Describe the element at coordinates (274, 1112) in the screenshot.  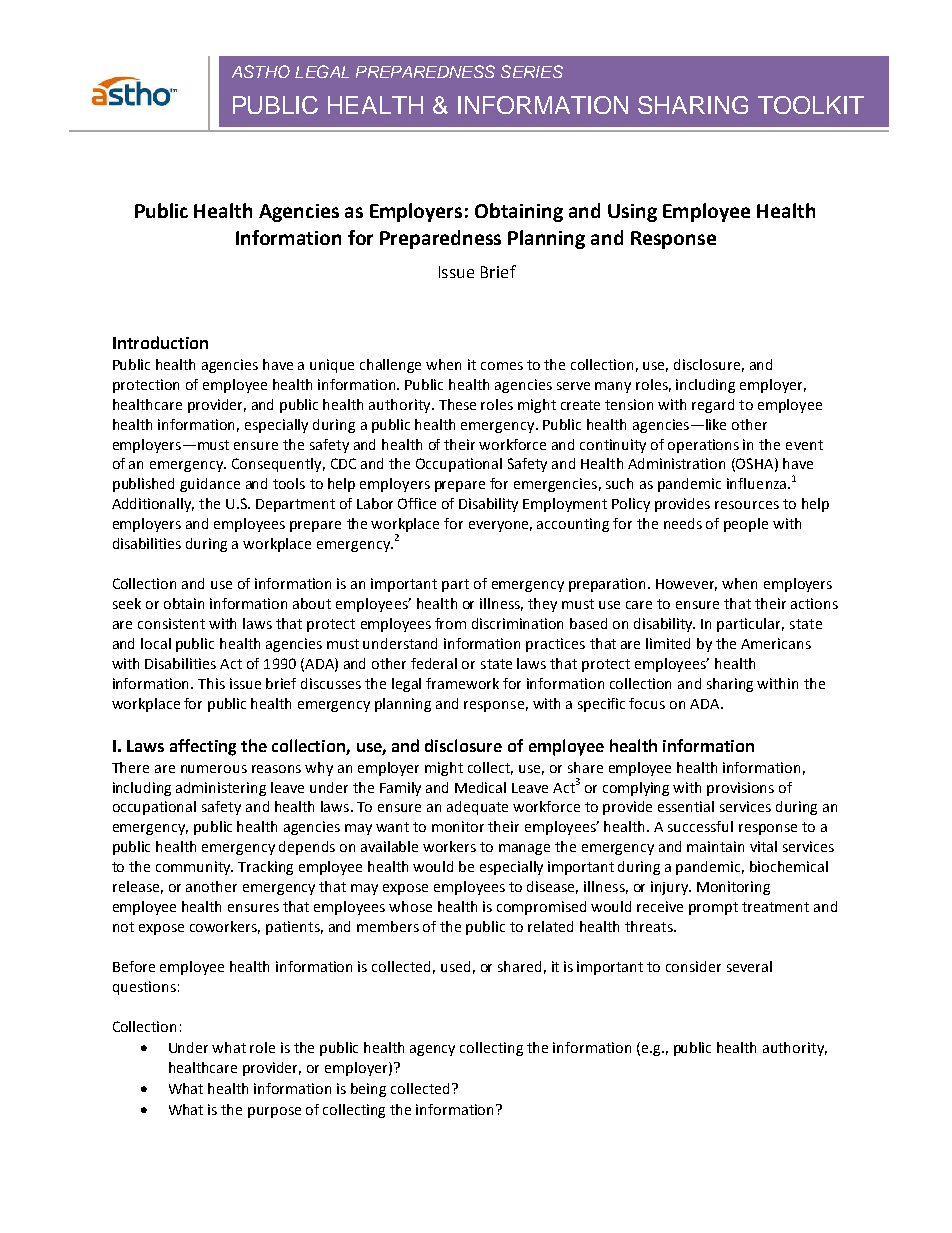
I see `purpose` at that location.
